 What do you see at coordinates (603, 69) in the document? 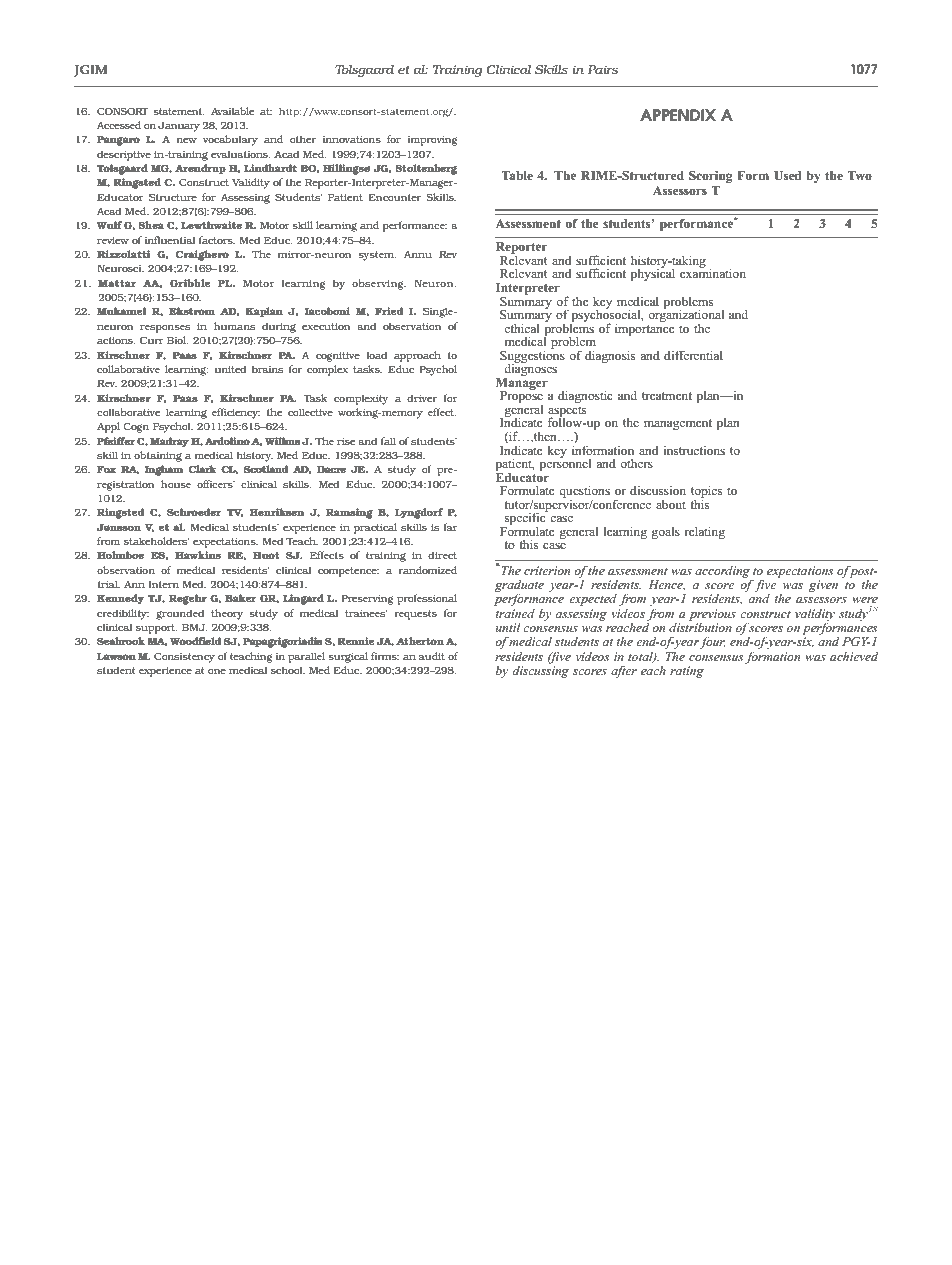
I see `Pairs` at bounding box center [603, 69].
